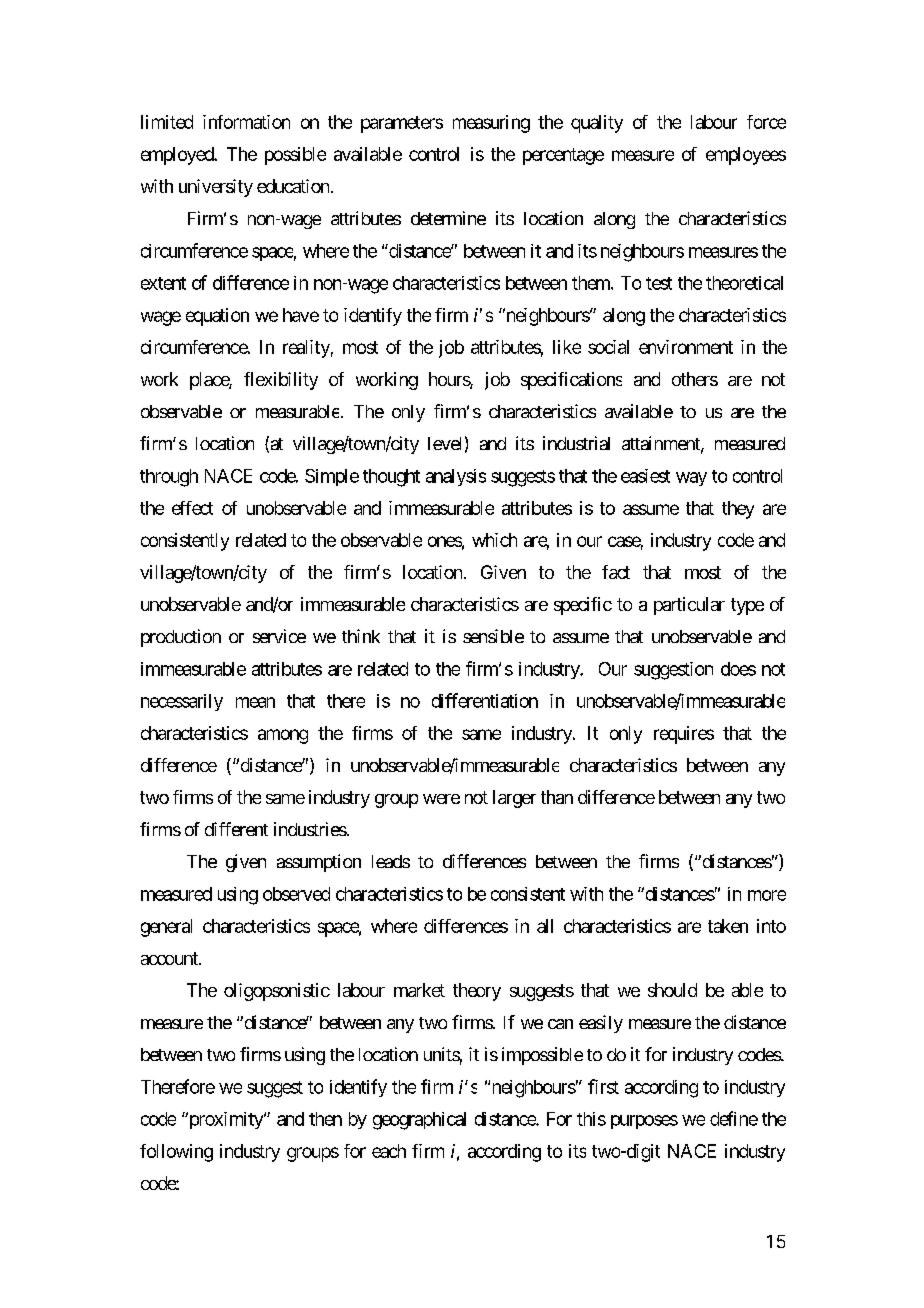  I want to click on information, so click(246, 122).
